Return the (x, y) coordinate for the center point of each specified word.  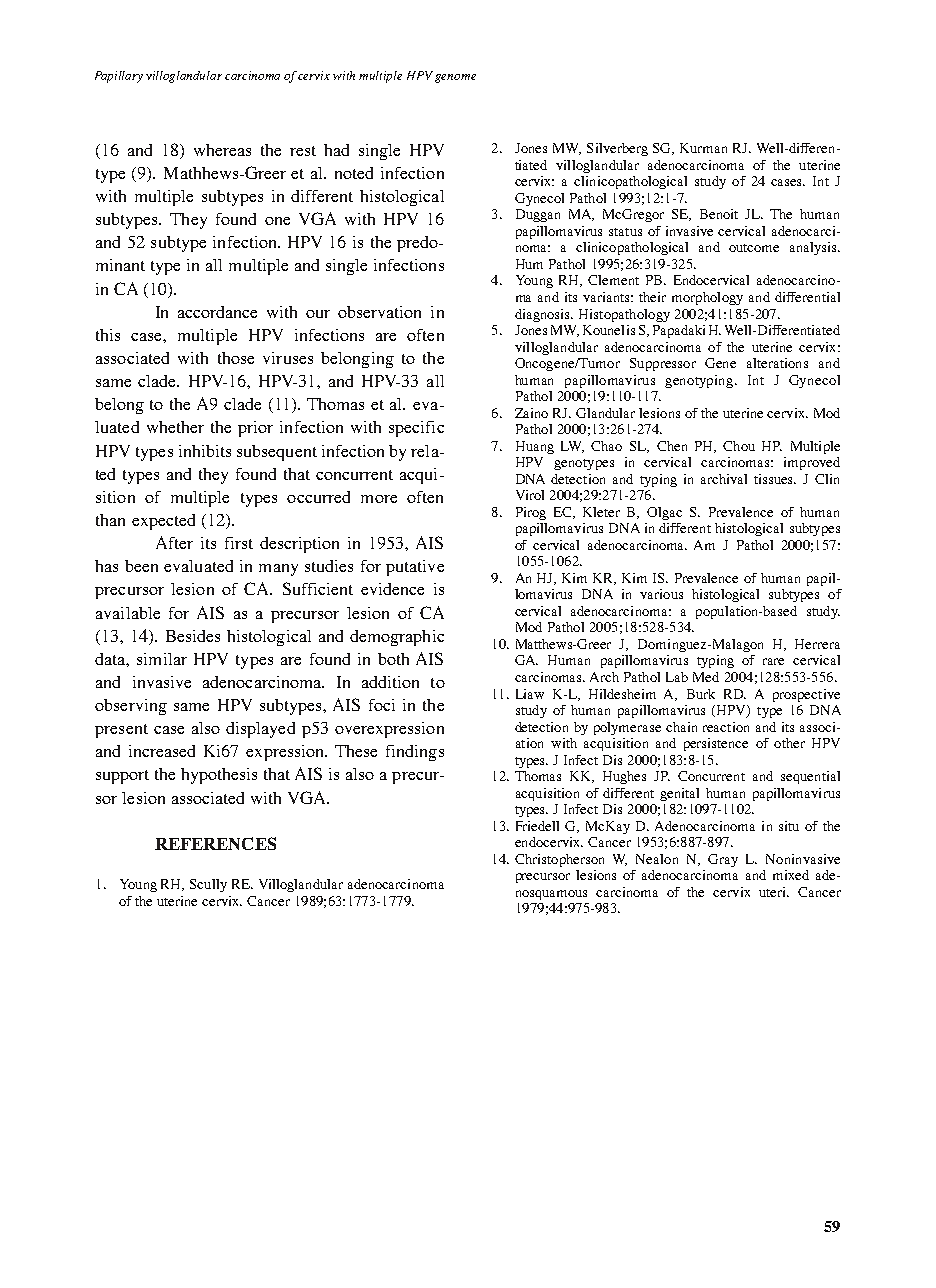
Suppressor (663, 364)
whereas (222, 150)
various (661, 594)
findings (415, 753)
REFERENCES (215, 843)
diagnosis (544, 315)
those (236, 358)
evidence (392, 589)
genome (455, 78)
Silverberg (617, 149)
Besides (193, 636)
